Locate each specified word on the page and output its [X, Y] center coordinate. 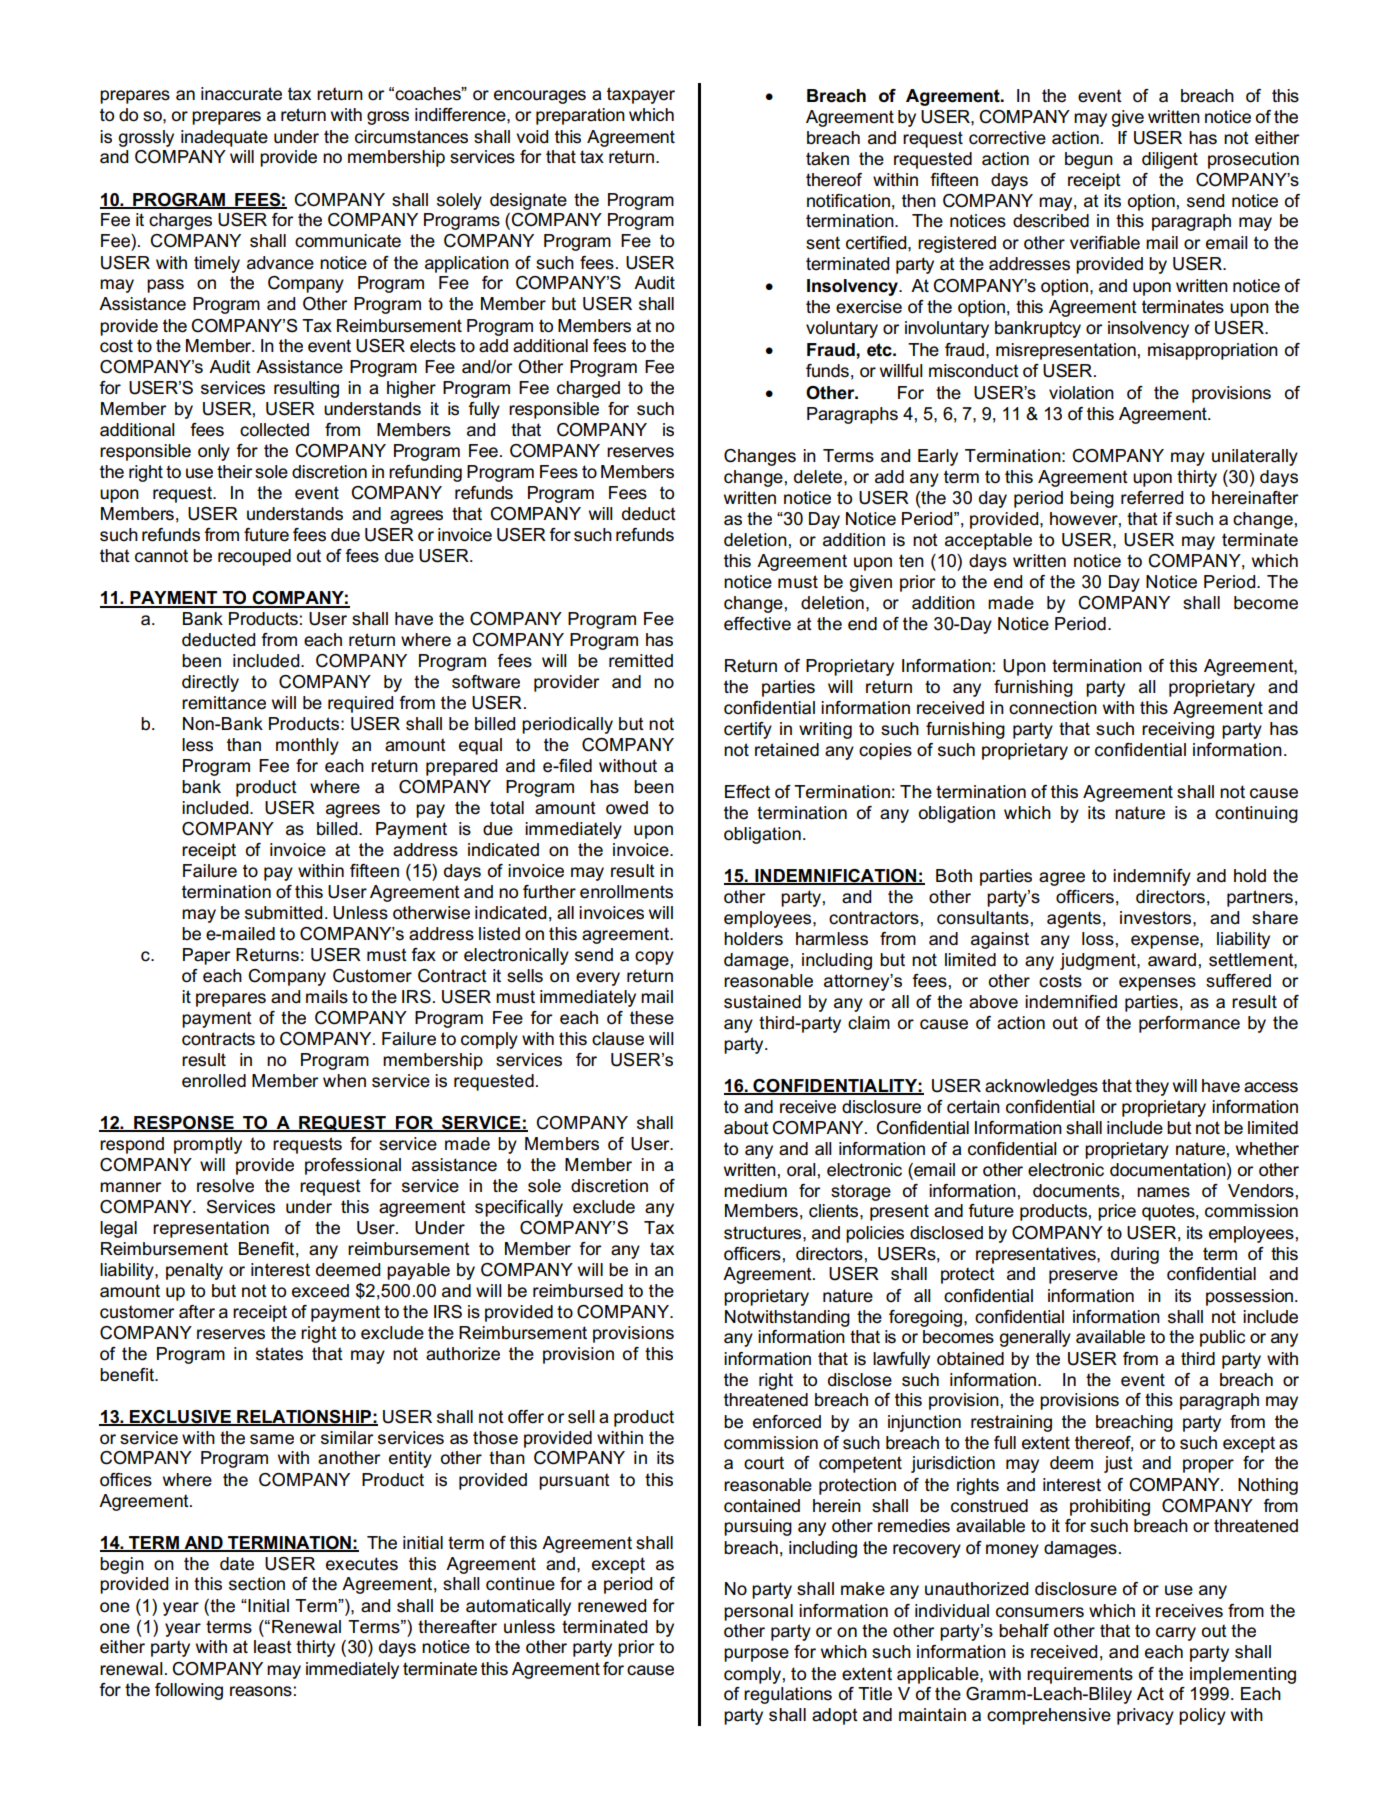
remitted [641, 661]
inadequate [224, 138]
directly [210, 683]
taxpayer [641, 95]
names [1163, 1192]
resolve [225, 1186]
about [746, 1128]
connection [1053, 708]
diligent [1170, 160]
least [273, 1647]
